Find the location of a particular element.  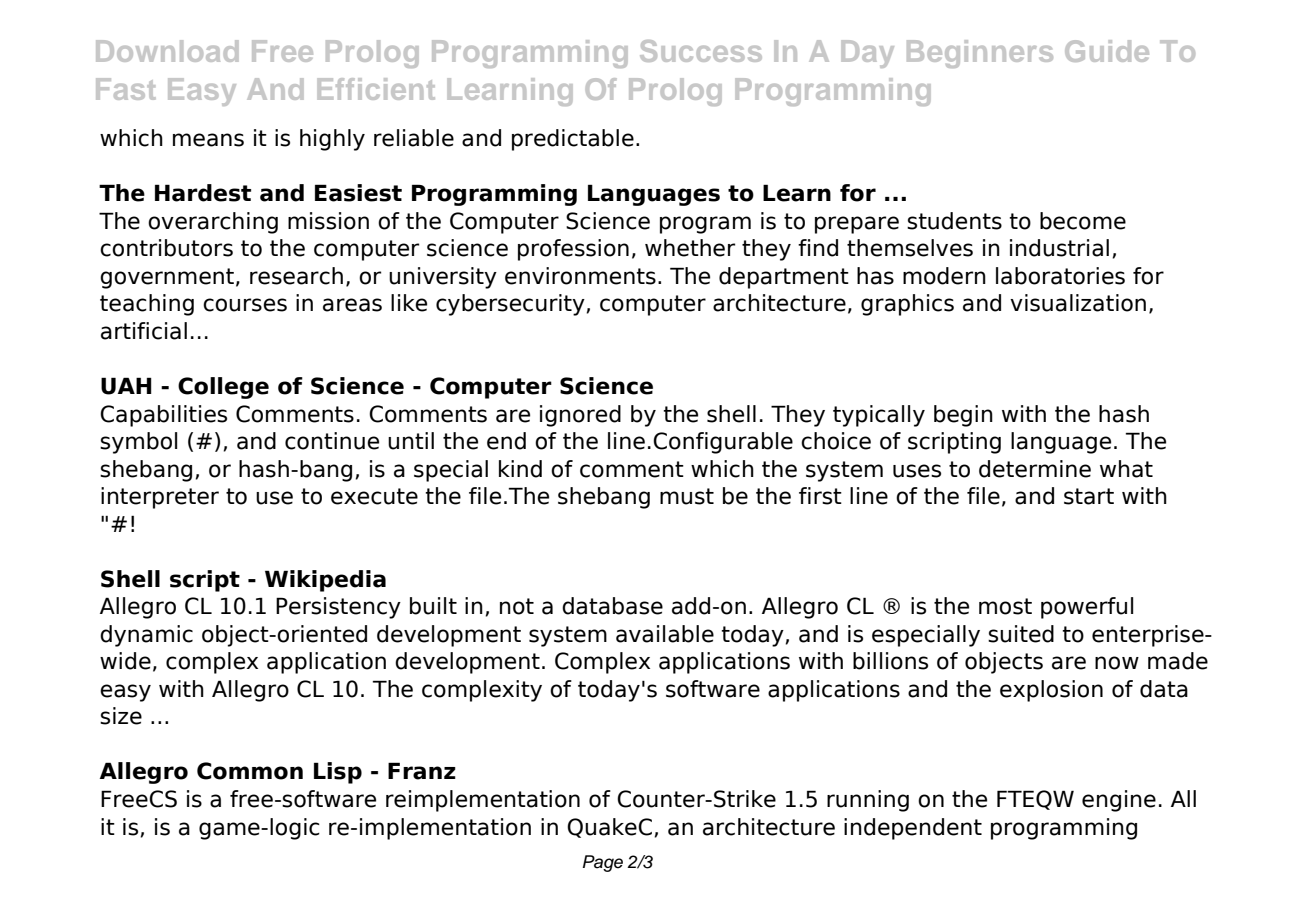

Page is located at coordinates (603, 863).
